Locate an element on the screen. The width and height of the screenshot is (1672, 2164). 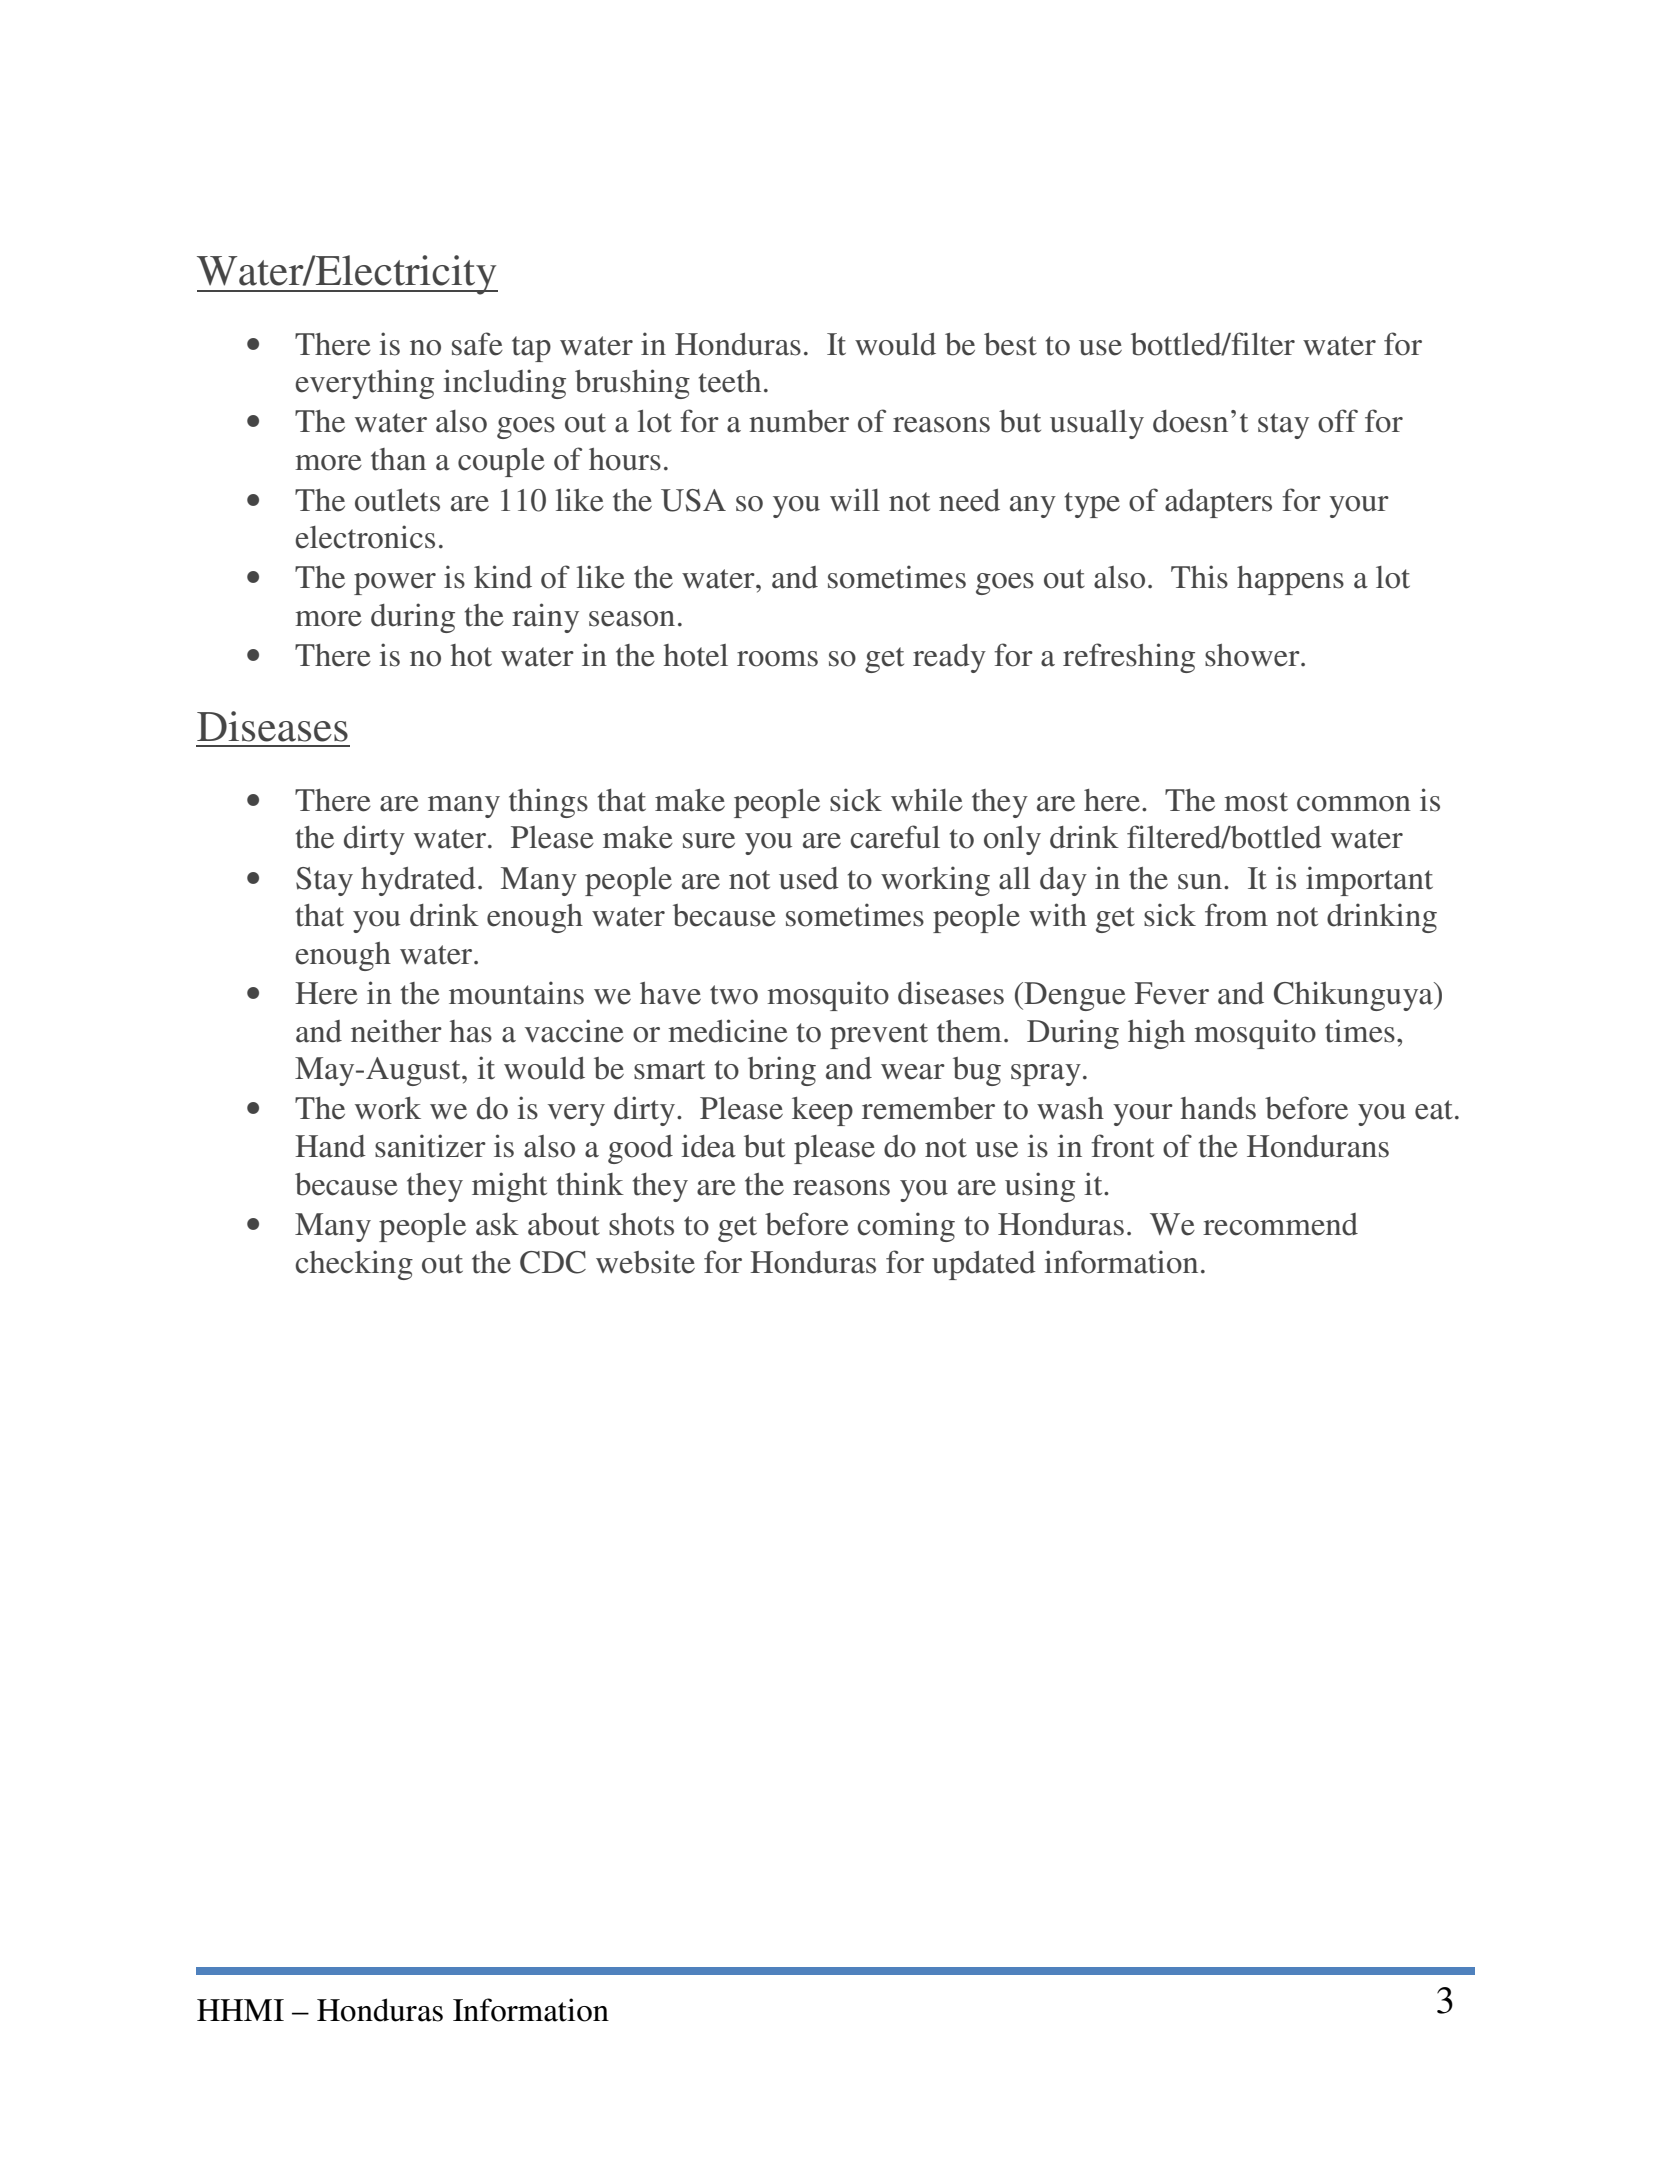
power is located at coordinates (395, 584).
